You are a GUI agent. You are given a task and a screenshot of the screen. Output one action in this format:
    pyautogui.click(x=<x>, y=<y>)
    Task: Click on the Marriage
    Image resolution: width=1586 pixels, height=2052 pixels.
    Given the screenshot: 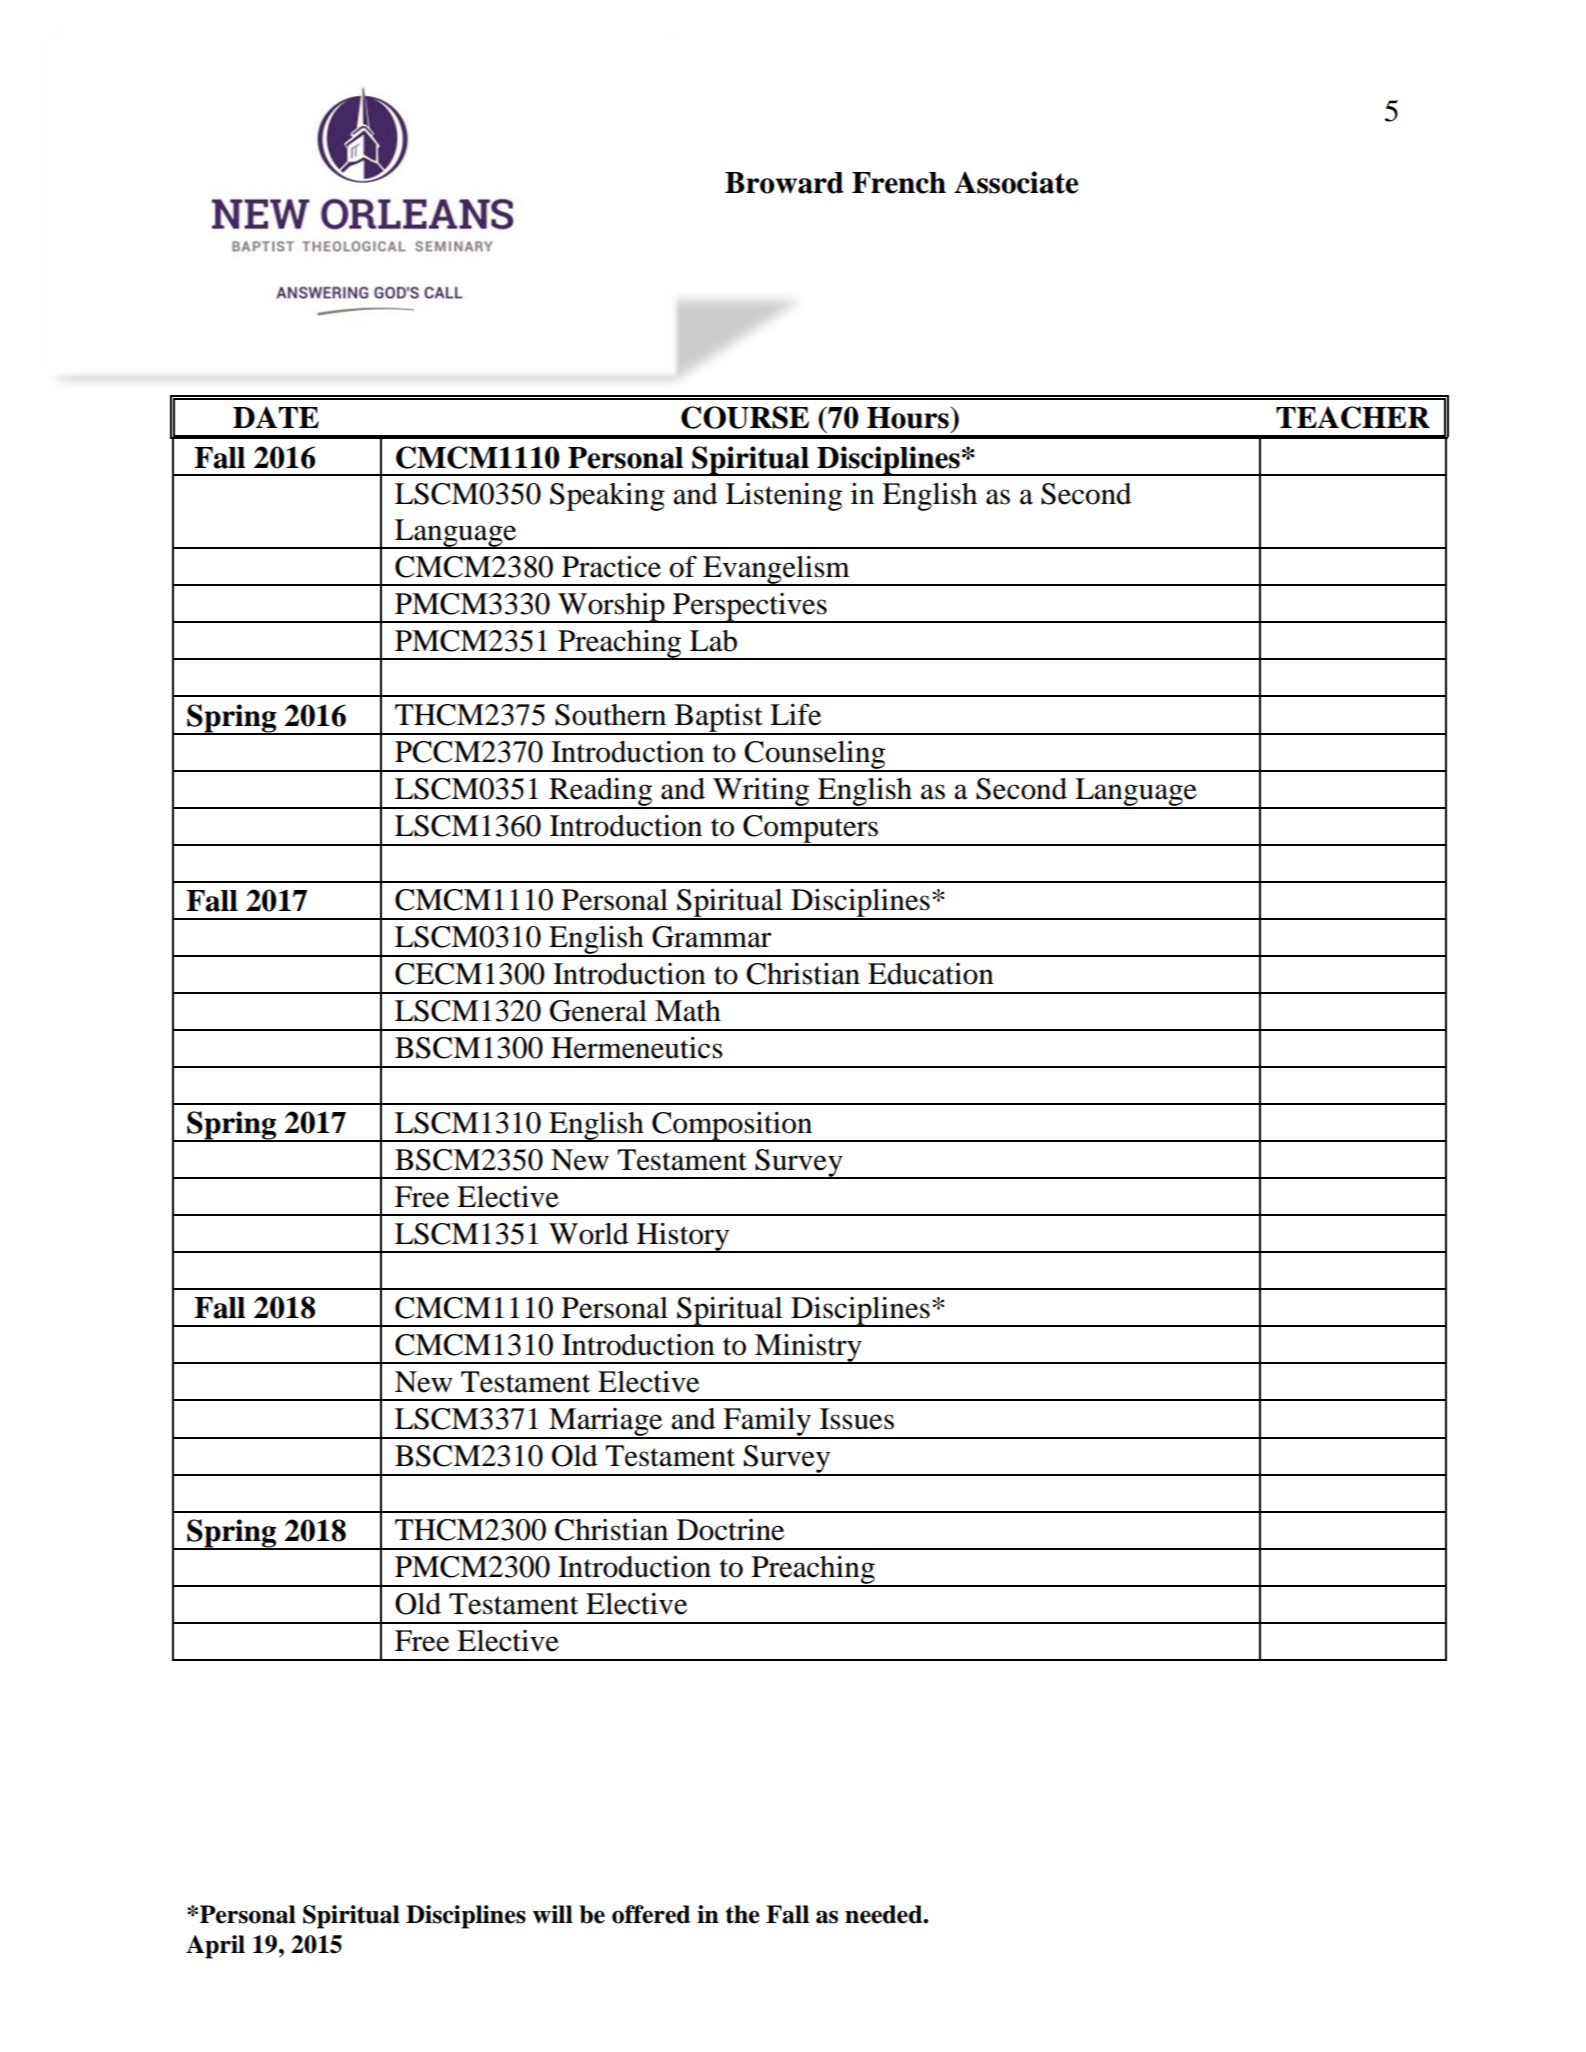 What is the action you would take?
    pyautogui.click(x=606, y=1423)
